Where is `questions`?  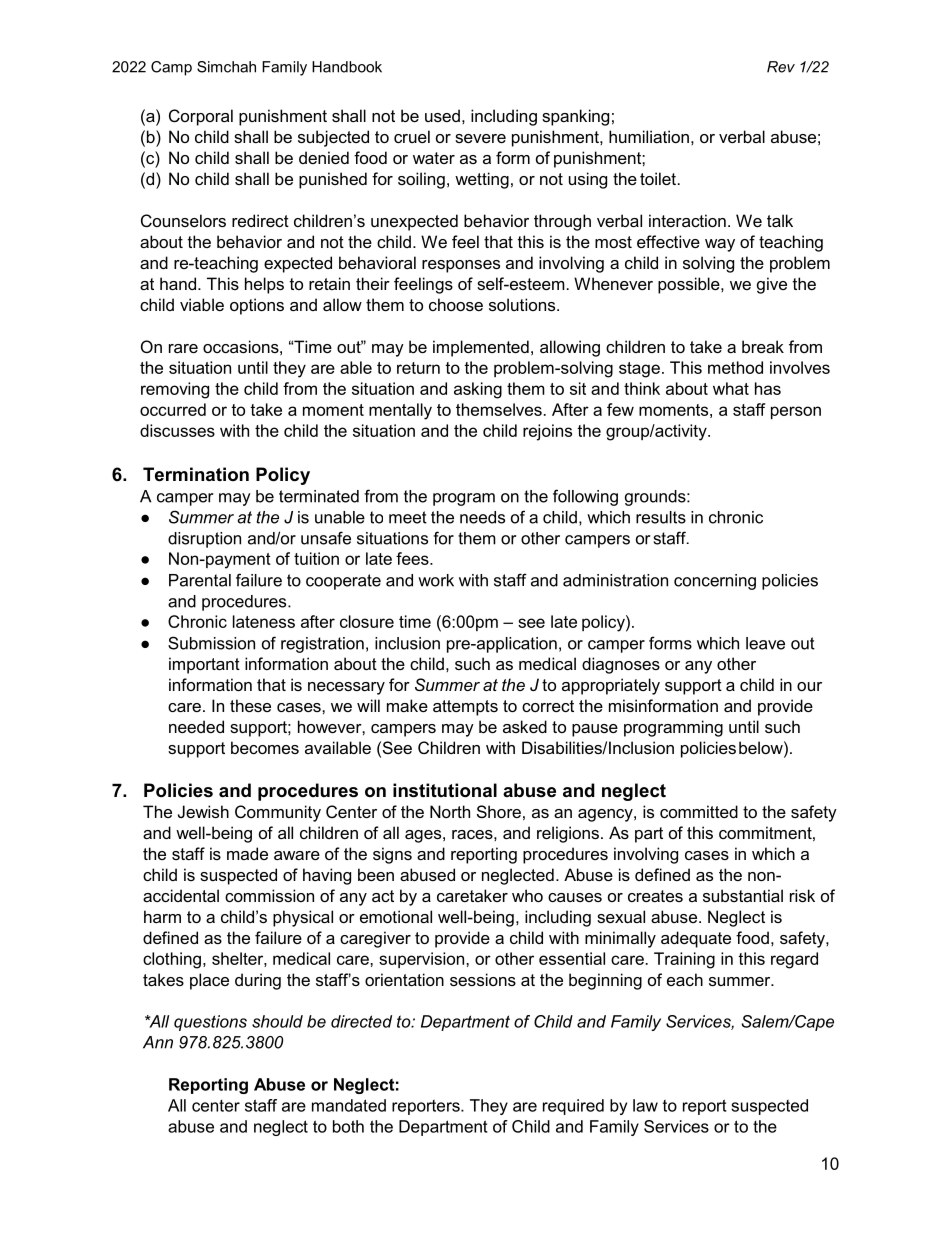
questions is located at coordinates (210, 1023).
